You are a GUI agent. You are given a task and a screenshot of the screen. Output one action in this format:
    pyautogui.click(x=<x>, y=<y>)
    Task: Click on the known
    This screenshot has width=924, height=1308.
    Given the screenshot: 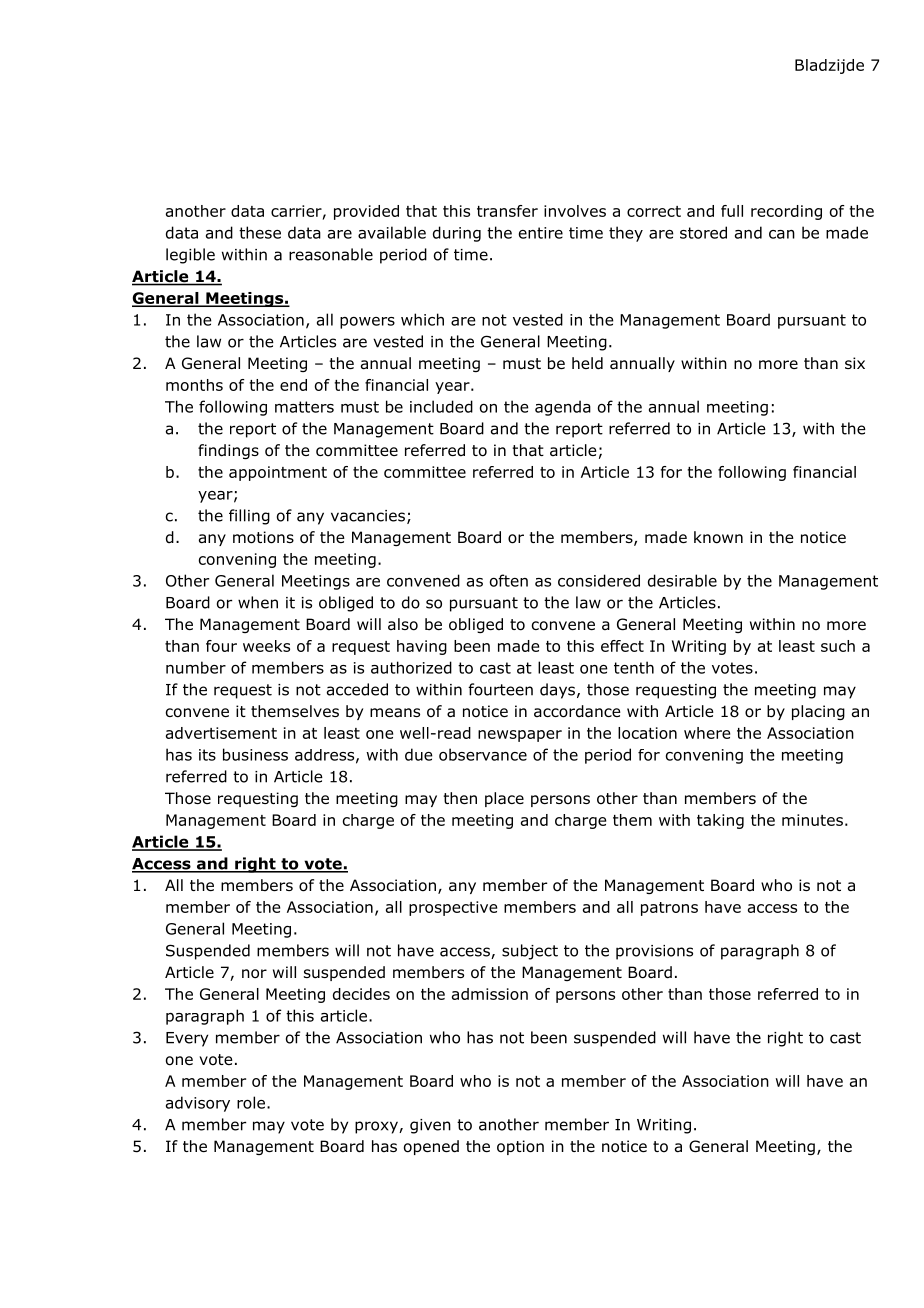 What is the action you would take?
    pyautogui.click(x=718, y=537)
